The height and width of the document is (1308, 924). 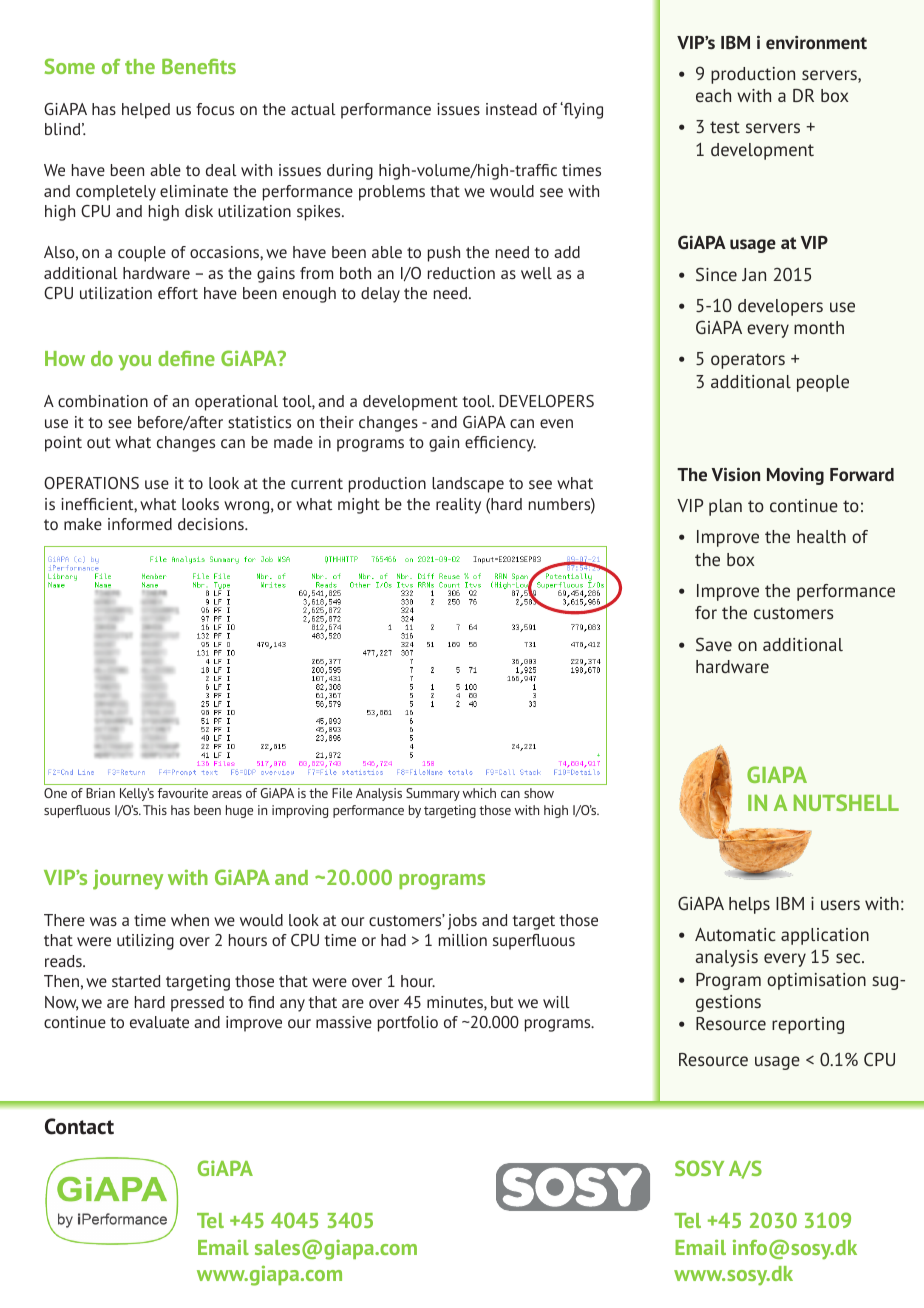 I want to click on reporting, so click(x=808, y=1025).
